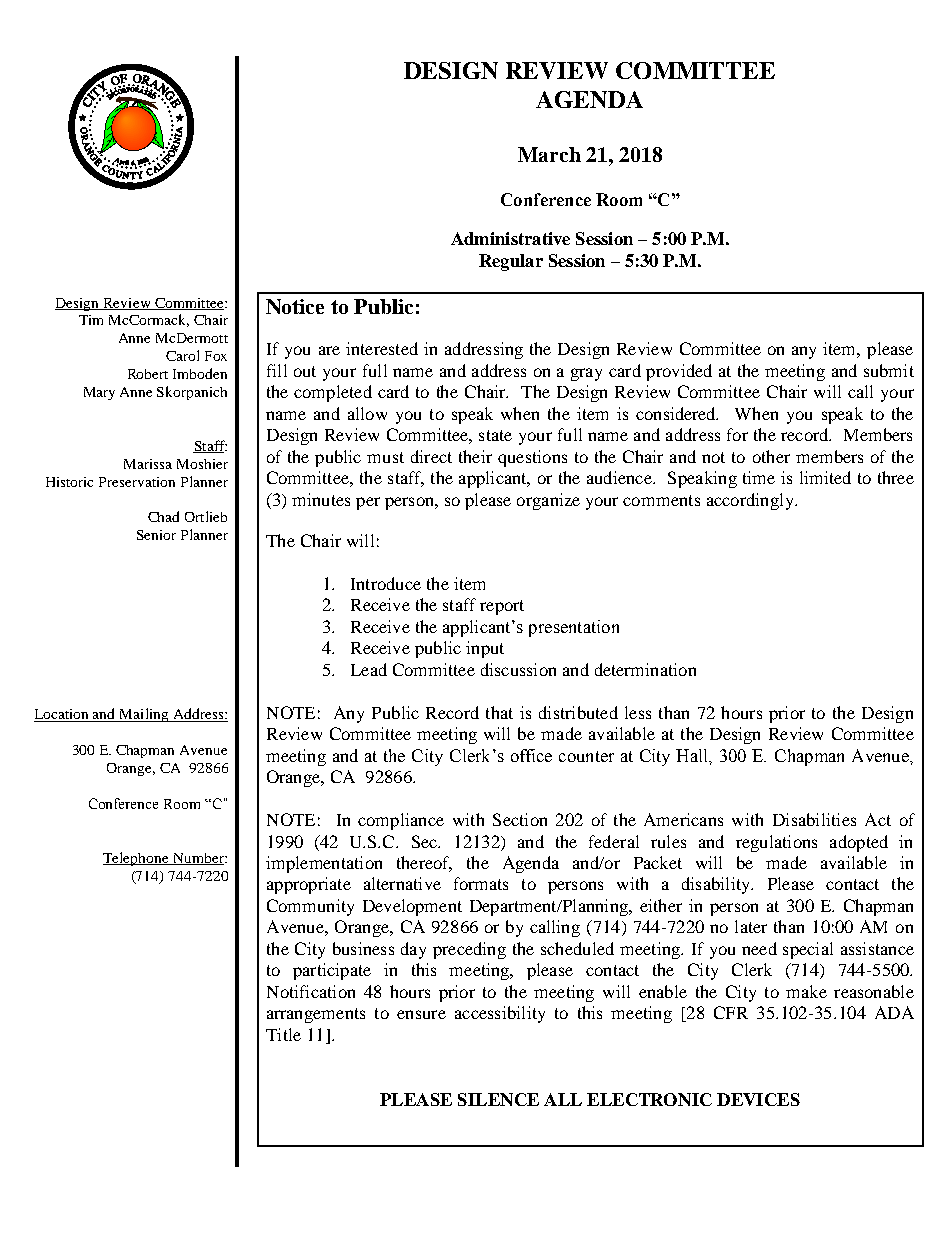 The width and height of the page is (952, 1233). I want to click on Title, so click(283, 1034).
